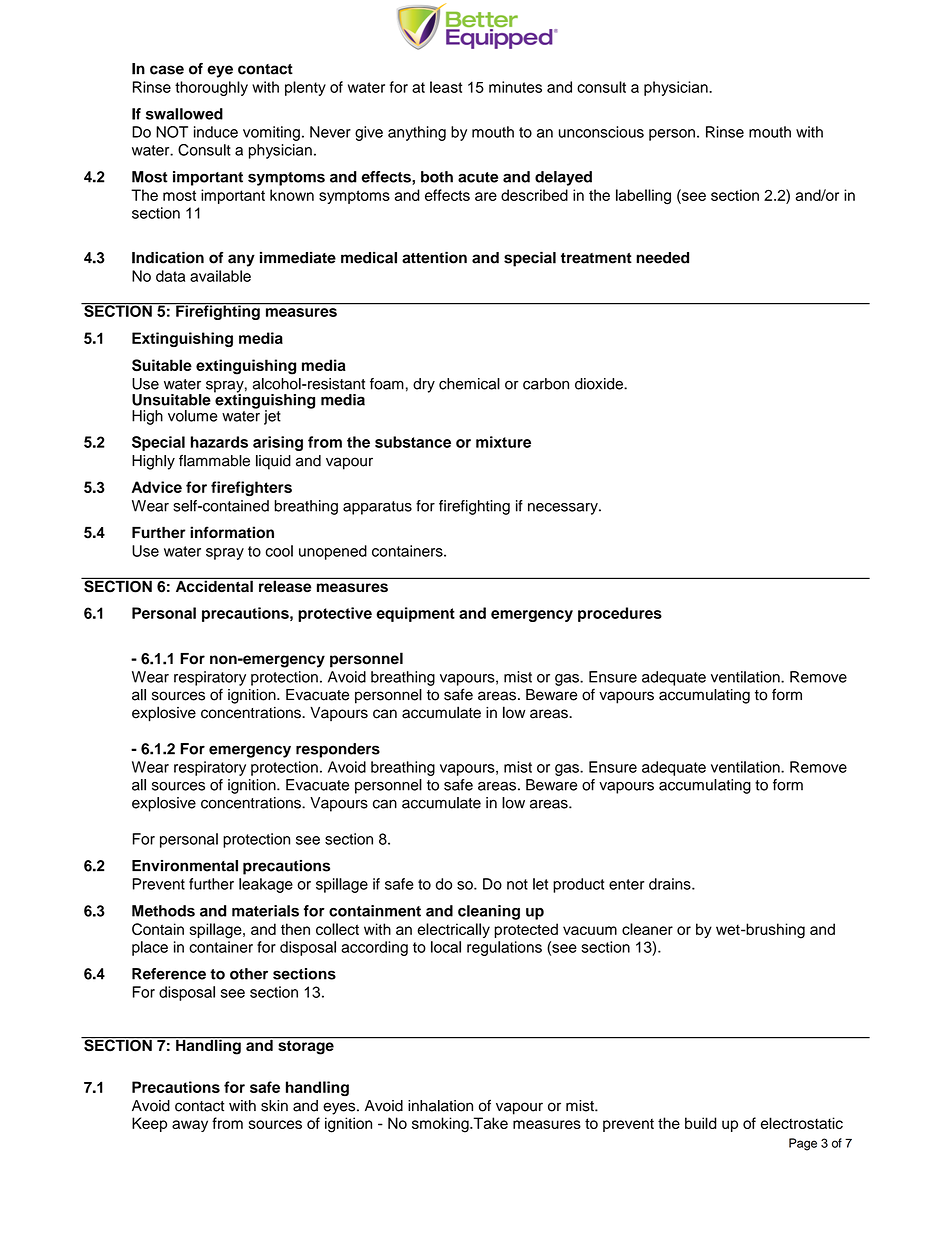 This screenshot has width=952, height=1233. What do you see at coordinates (701, 1123) in the screenshot?
I see `build` at bounding box center [701, 1123].
